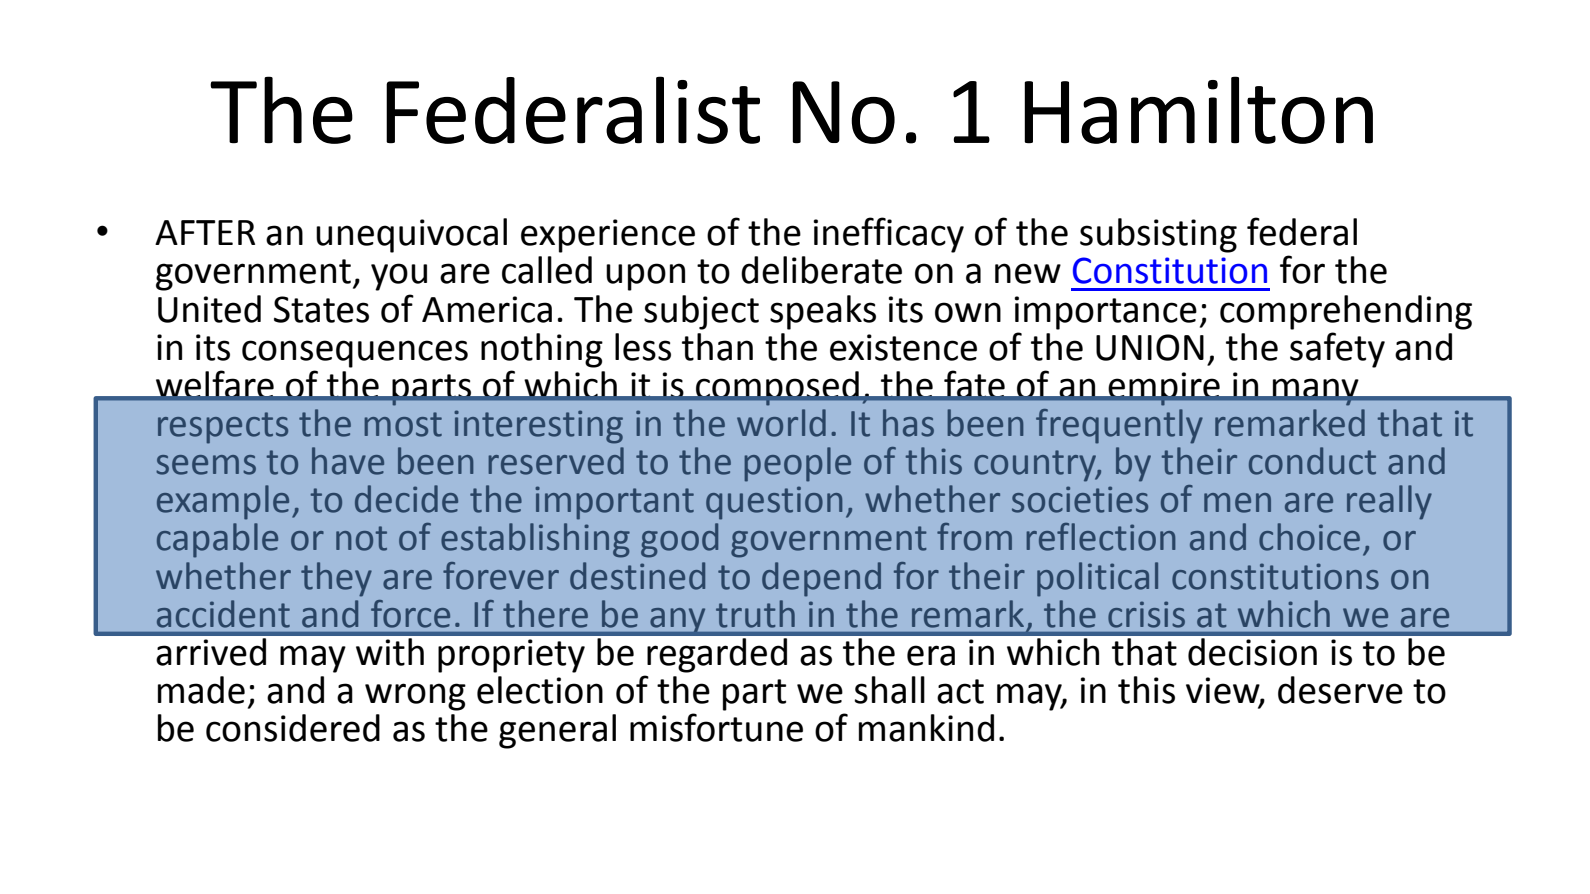 Image resolution: width=1590 pixels, height=894 pixels. What do you see at coordinates (321, 309) in the screenshot?
I see `States` at bounding box center [321, 309].
